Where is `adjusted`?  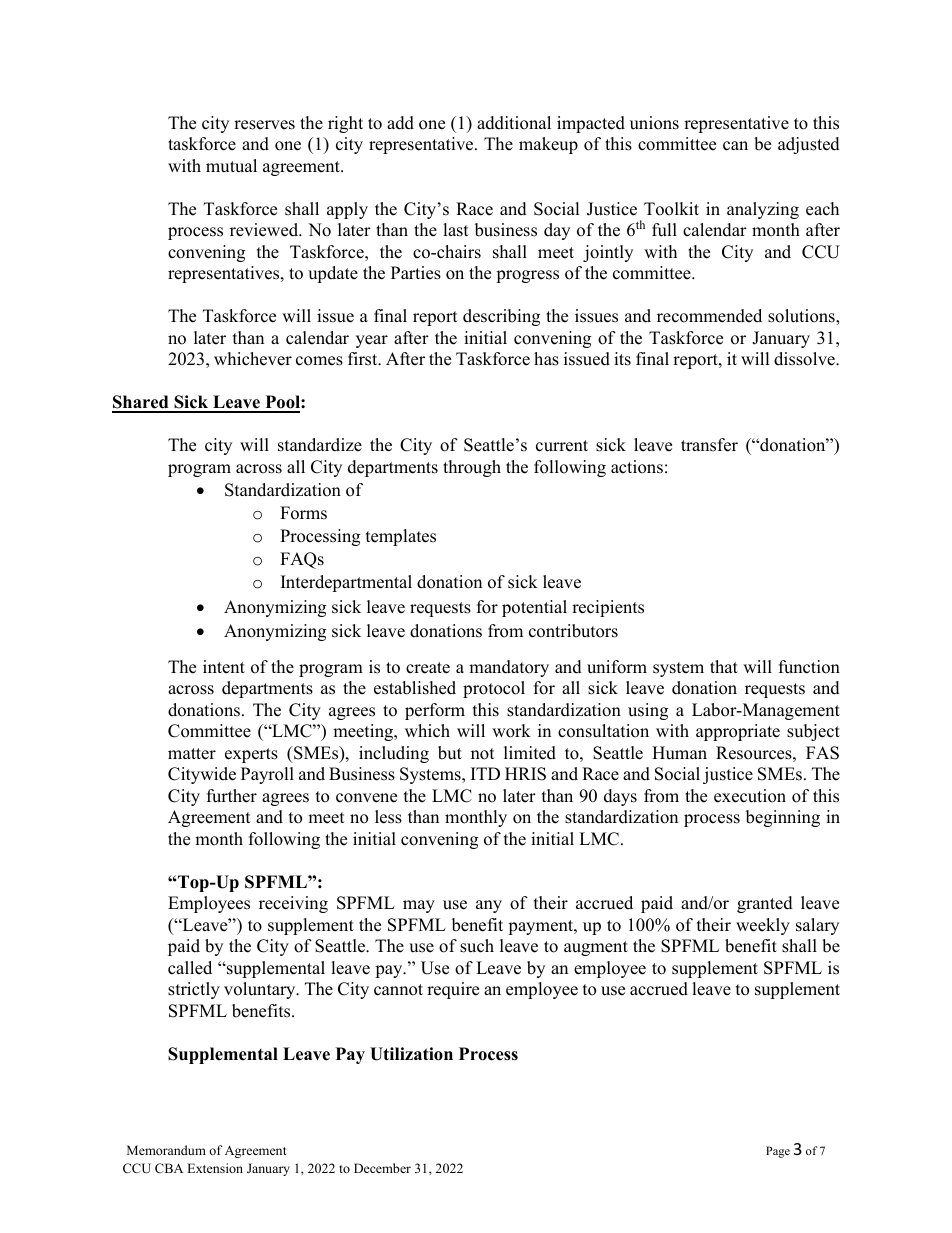
adjusted is located at coordinates (809, 145).
